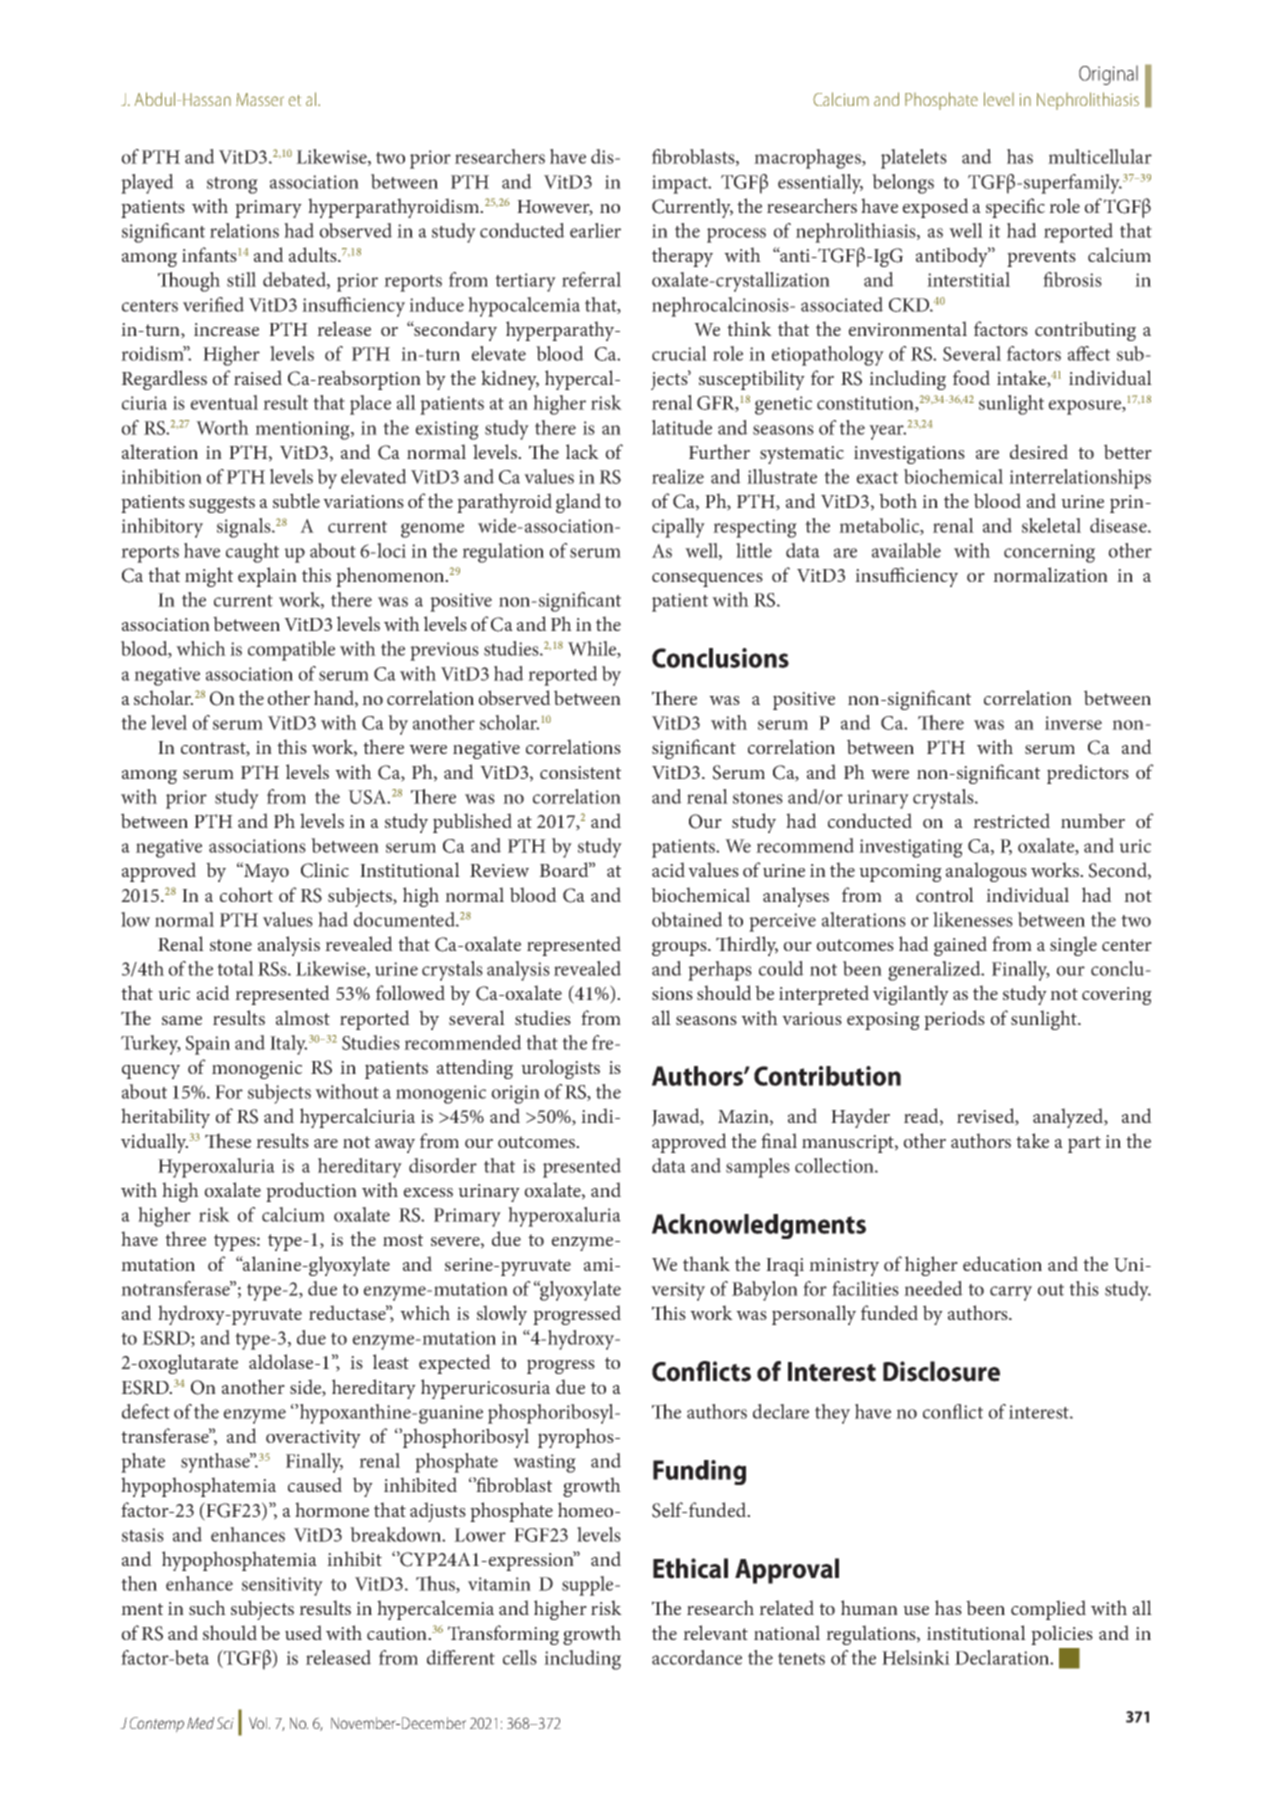 This image has height=1801, width=1273. Describe the element at coordinates (680, 948) in the image. I see `groups` at that location.
